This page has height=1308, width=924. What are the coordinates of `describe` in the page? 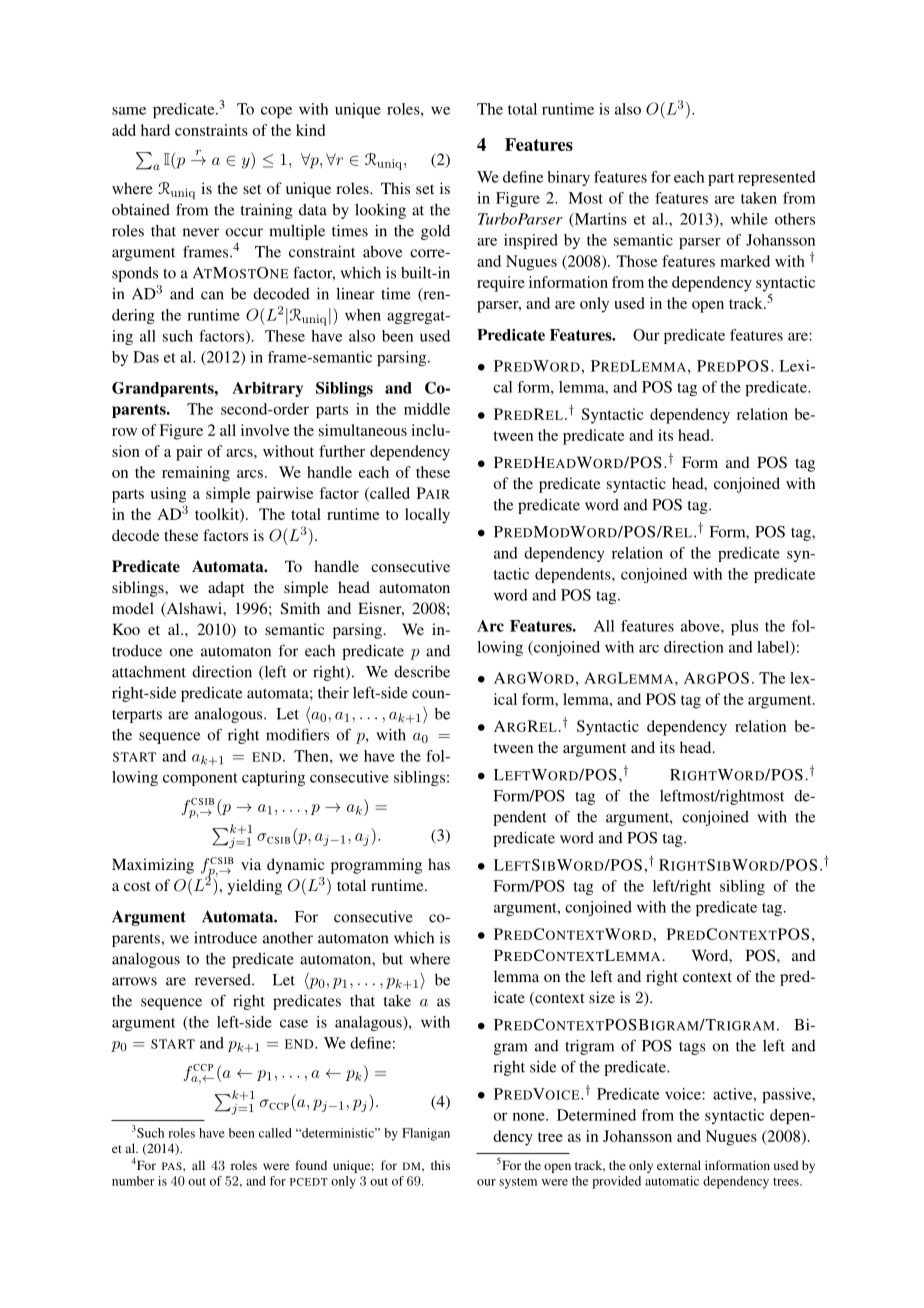 It's located at (422, 672).
